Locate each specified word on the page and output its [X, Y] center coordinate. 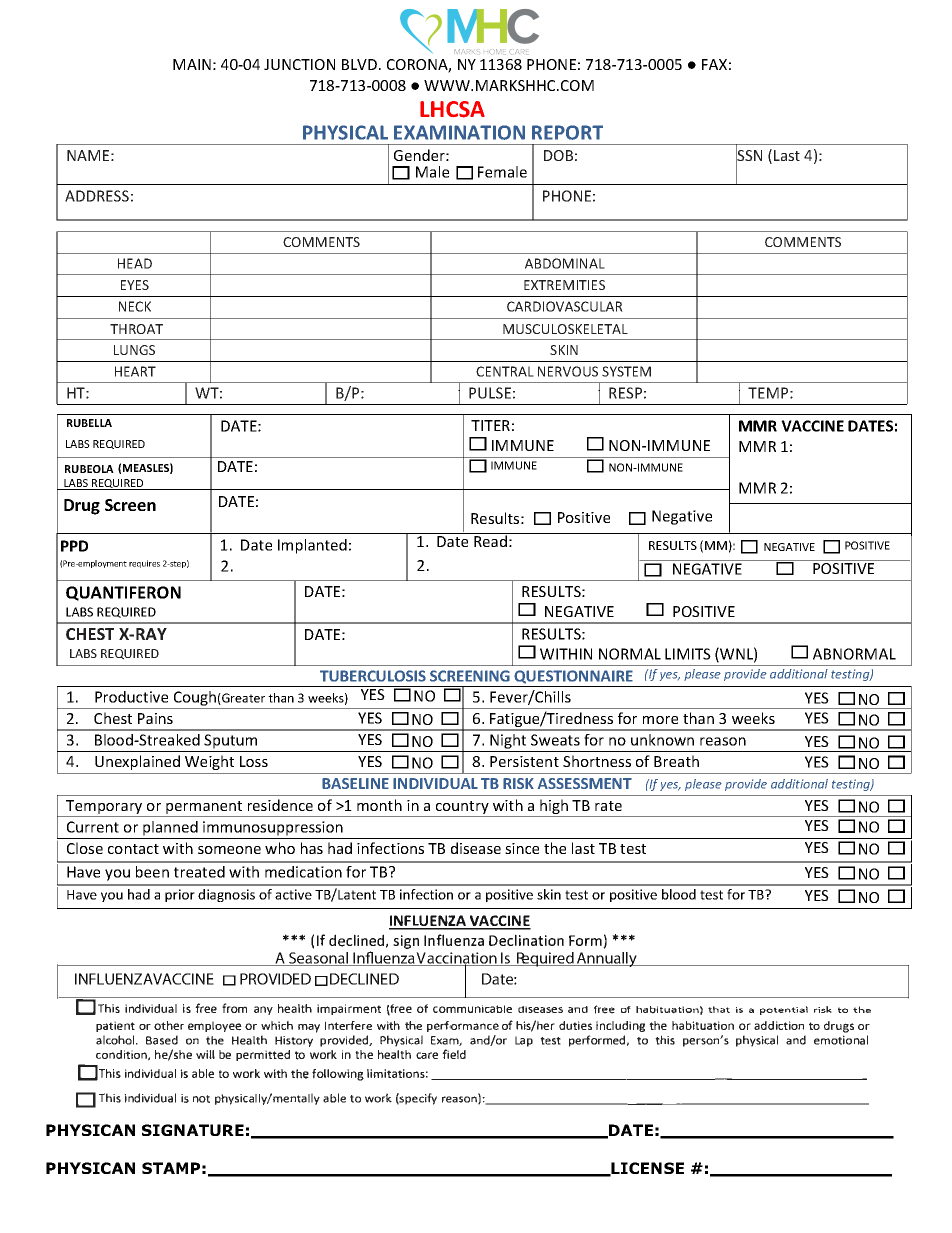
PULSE [490, 393]
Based [162, 1040]
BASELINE [355, 783]
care [427, 1055]
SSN [749, 156]
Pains [155, 718]
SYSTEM [626, 371]
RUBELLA [89, 423]
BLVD [359, 64]
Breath [676, 761]
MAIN [192, 64]
